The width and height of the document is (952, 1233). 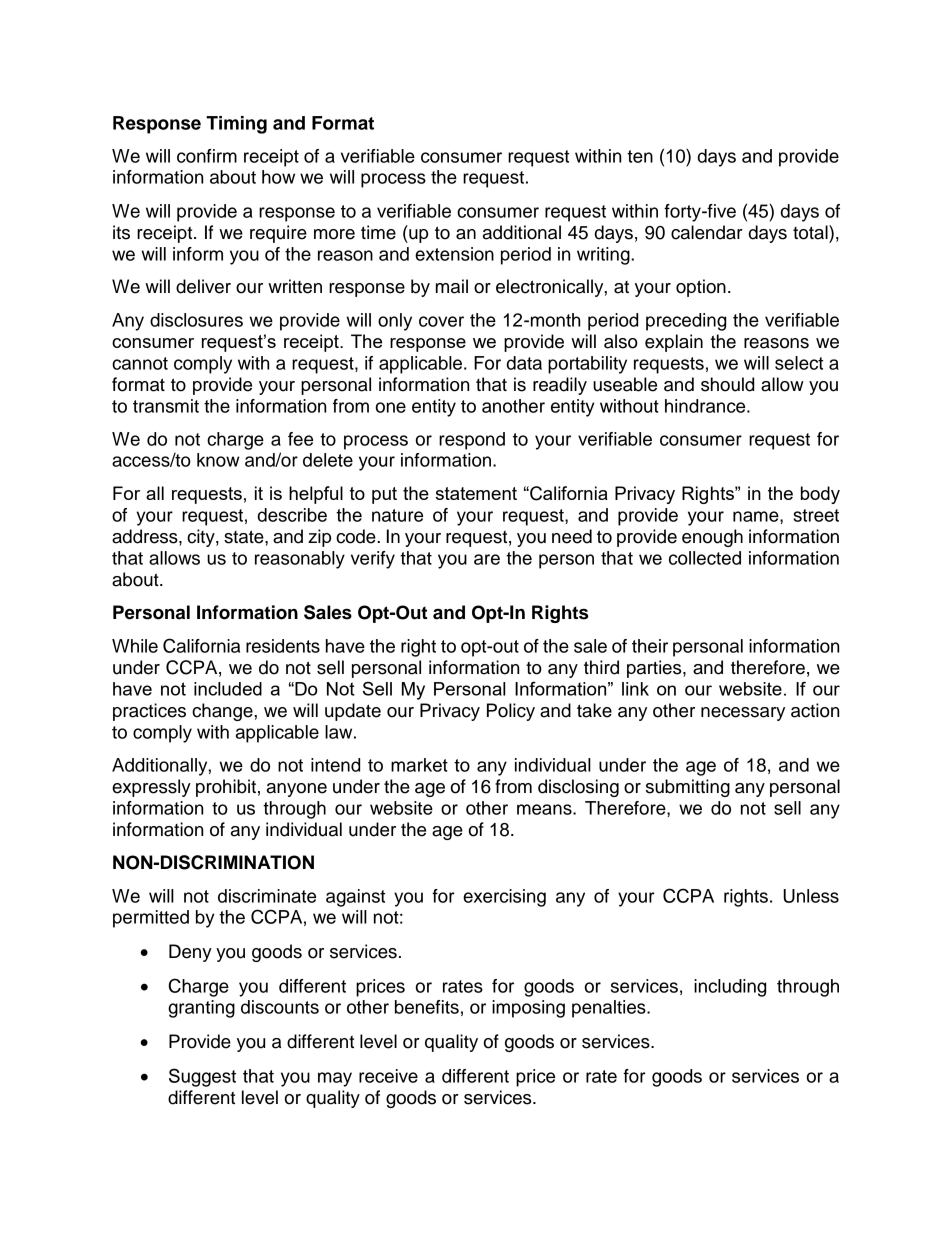 What do you see at coordinates (705, 558) in the document?
I see `collected` at bounding box center [705, 558].
